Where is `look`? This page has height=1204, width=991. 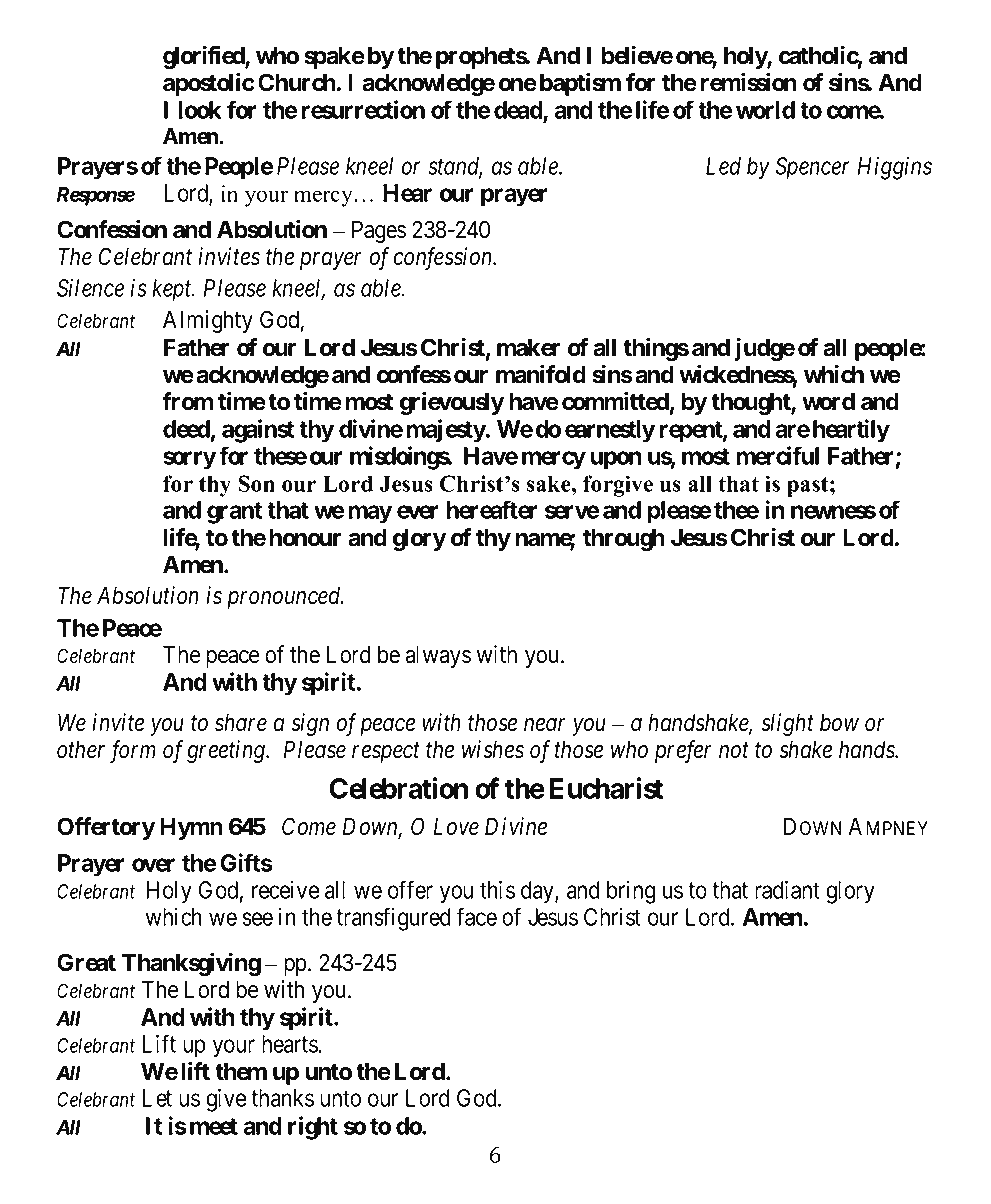 look is located at coordinates (200, 110).
